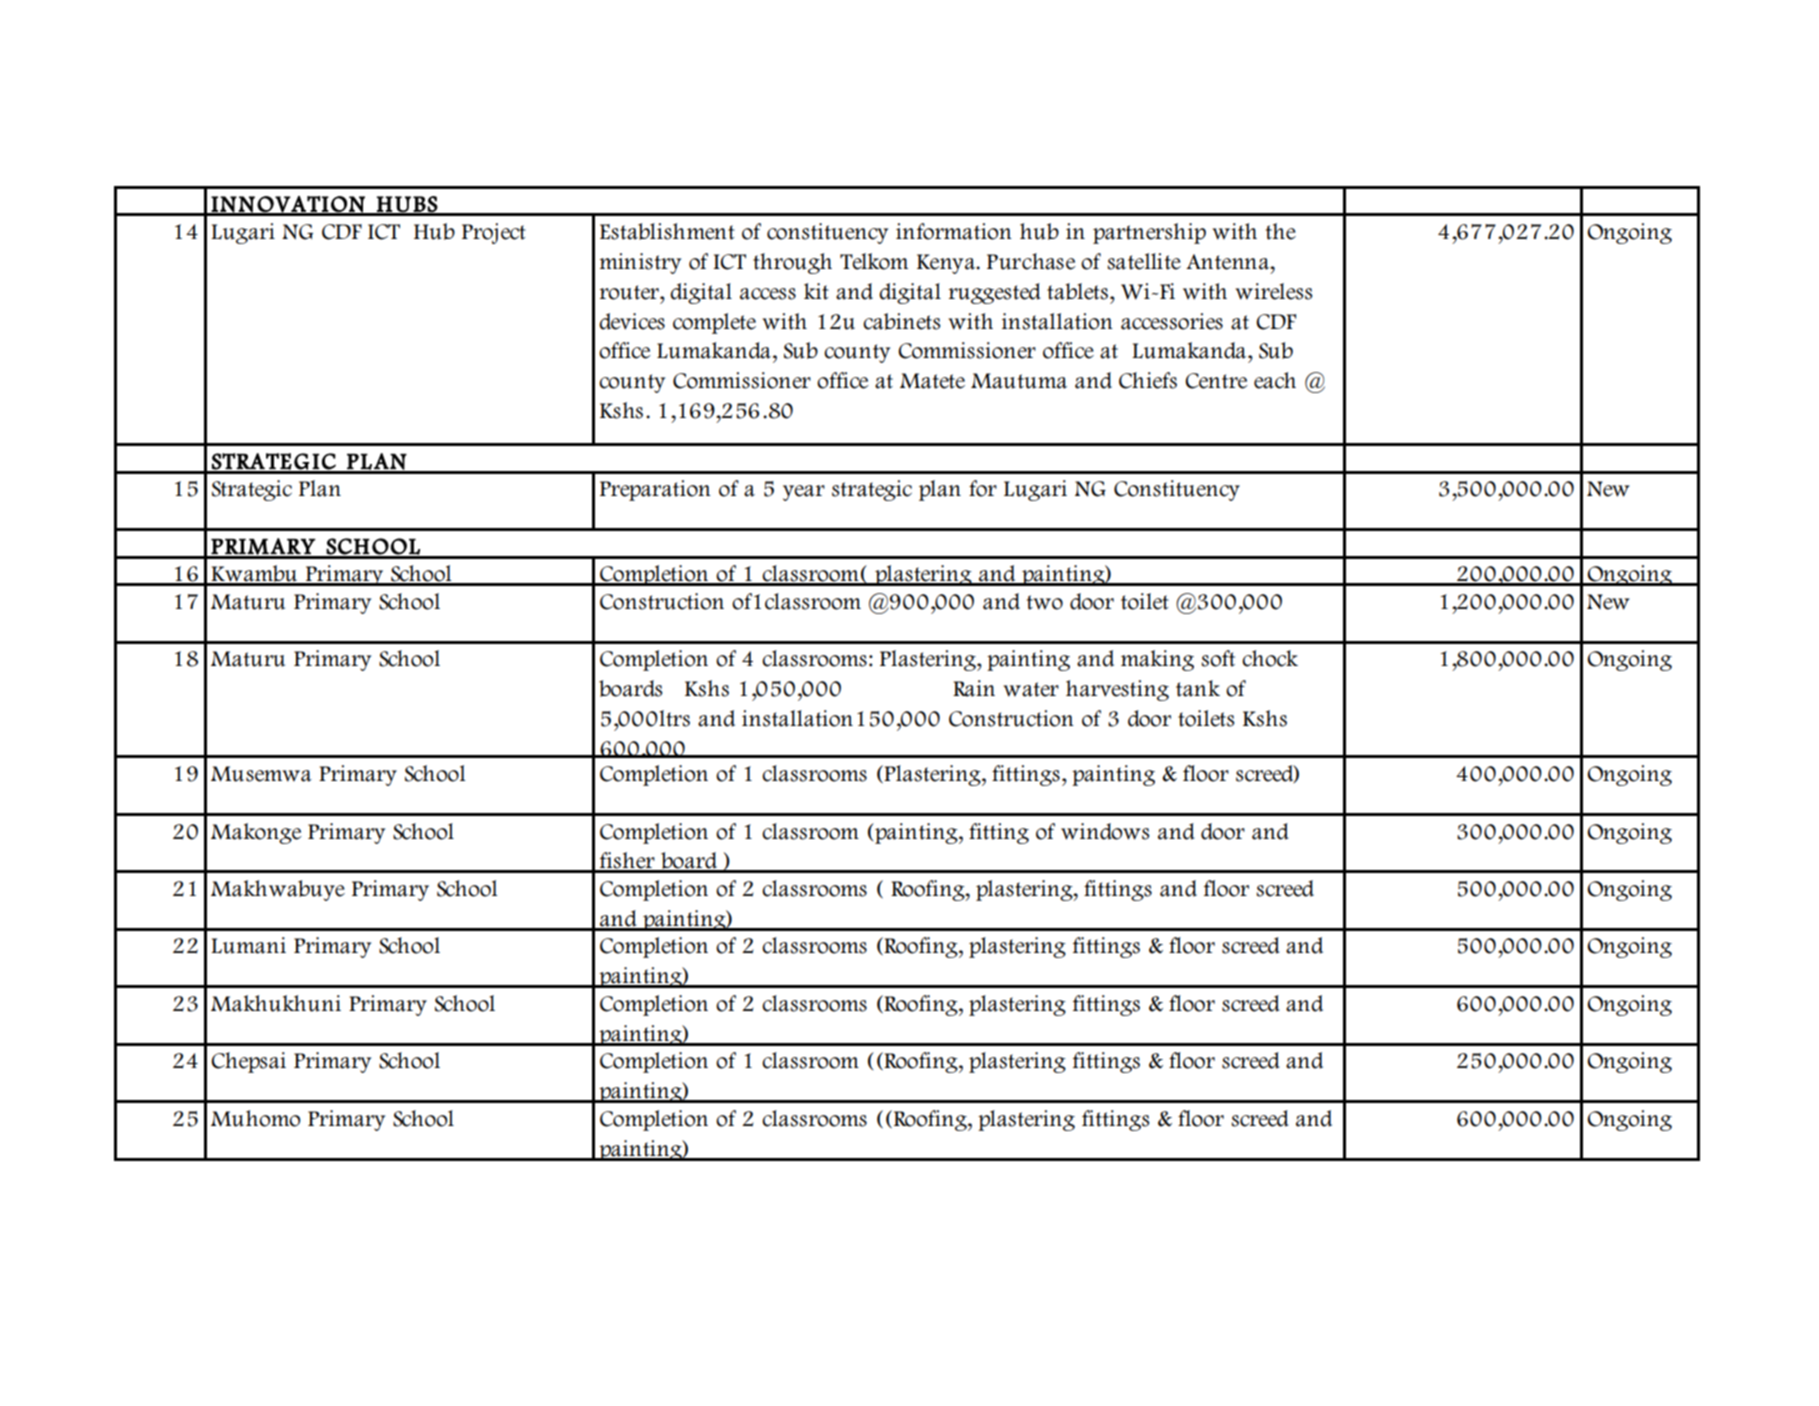 This image has height=1406, width=1819. Describe the element at coordinates (1045, 602) in the image. I see `two` at that location.
